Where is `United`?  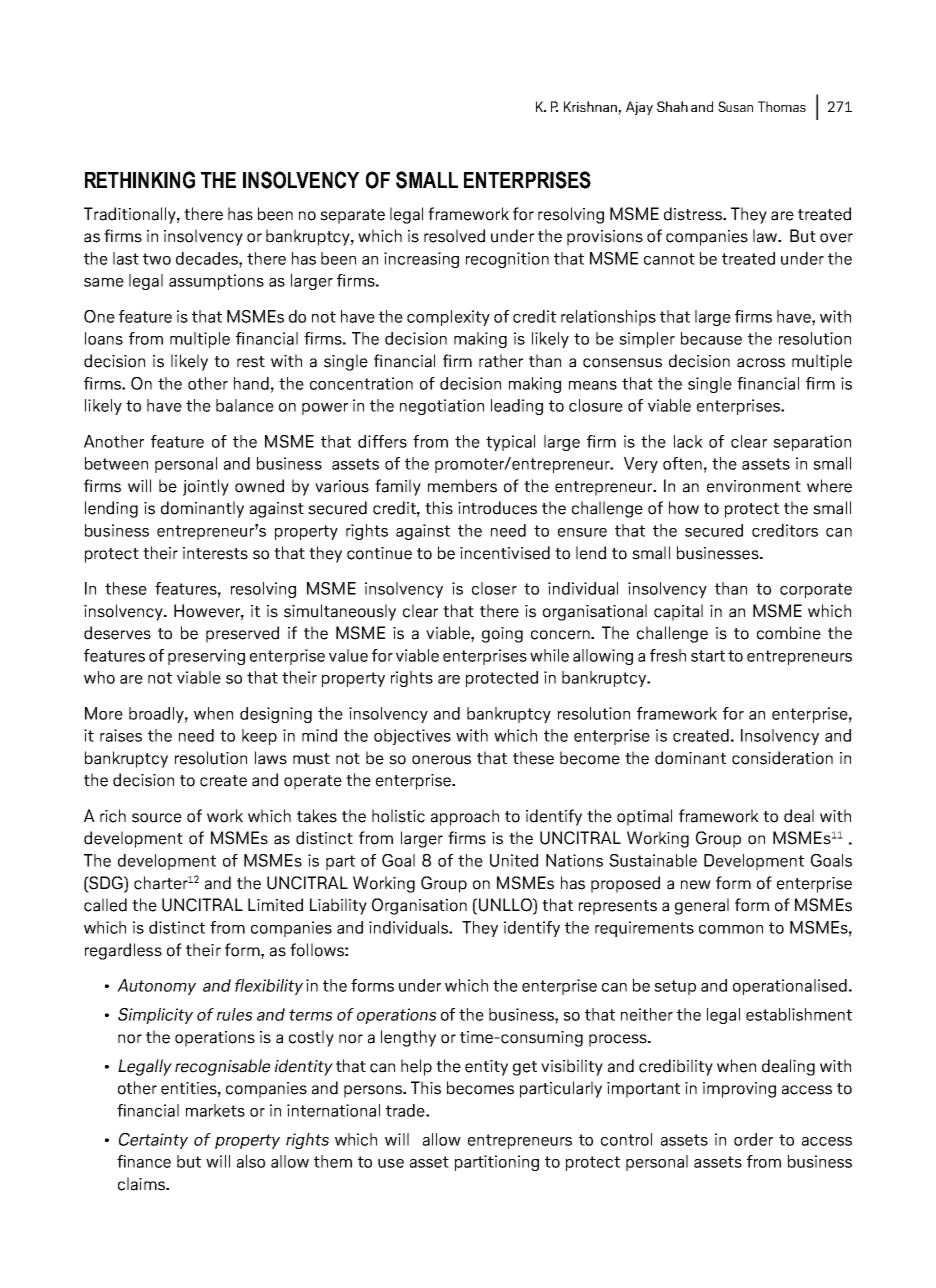
United is located at coordinates (514, 860).
